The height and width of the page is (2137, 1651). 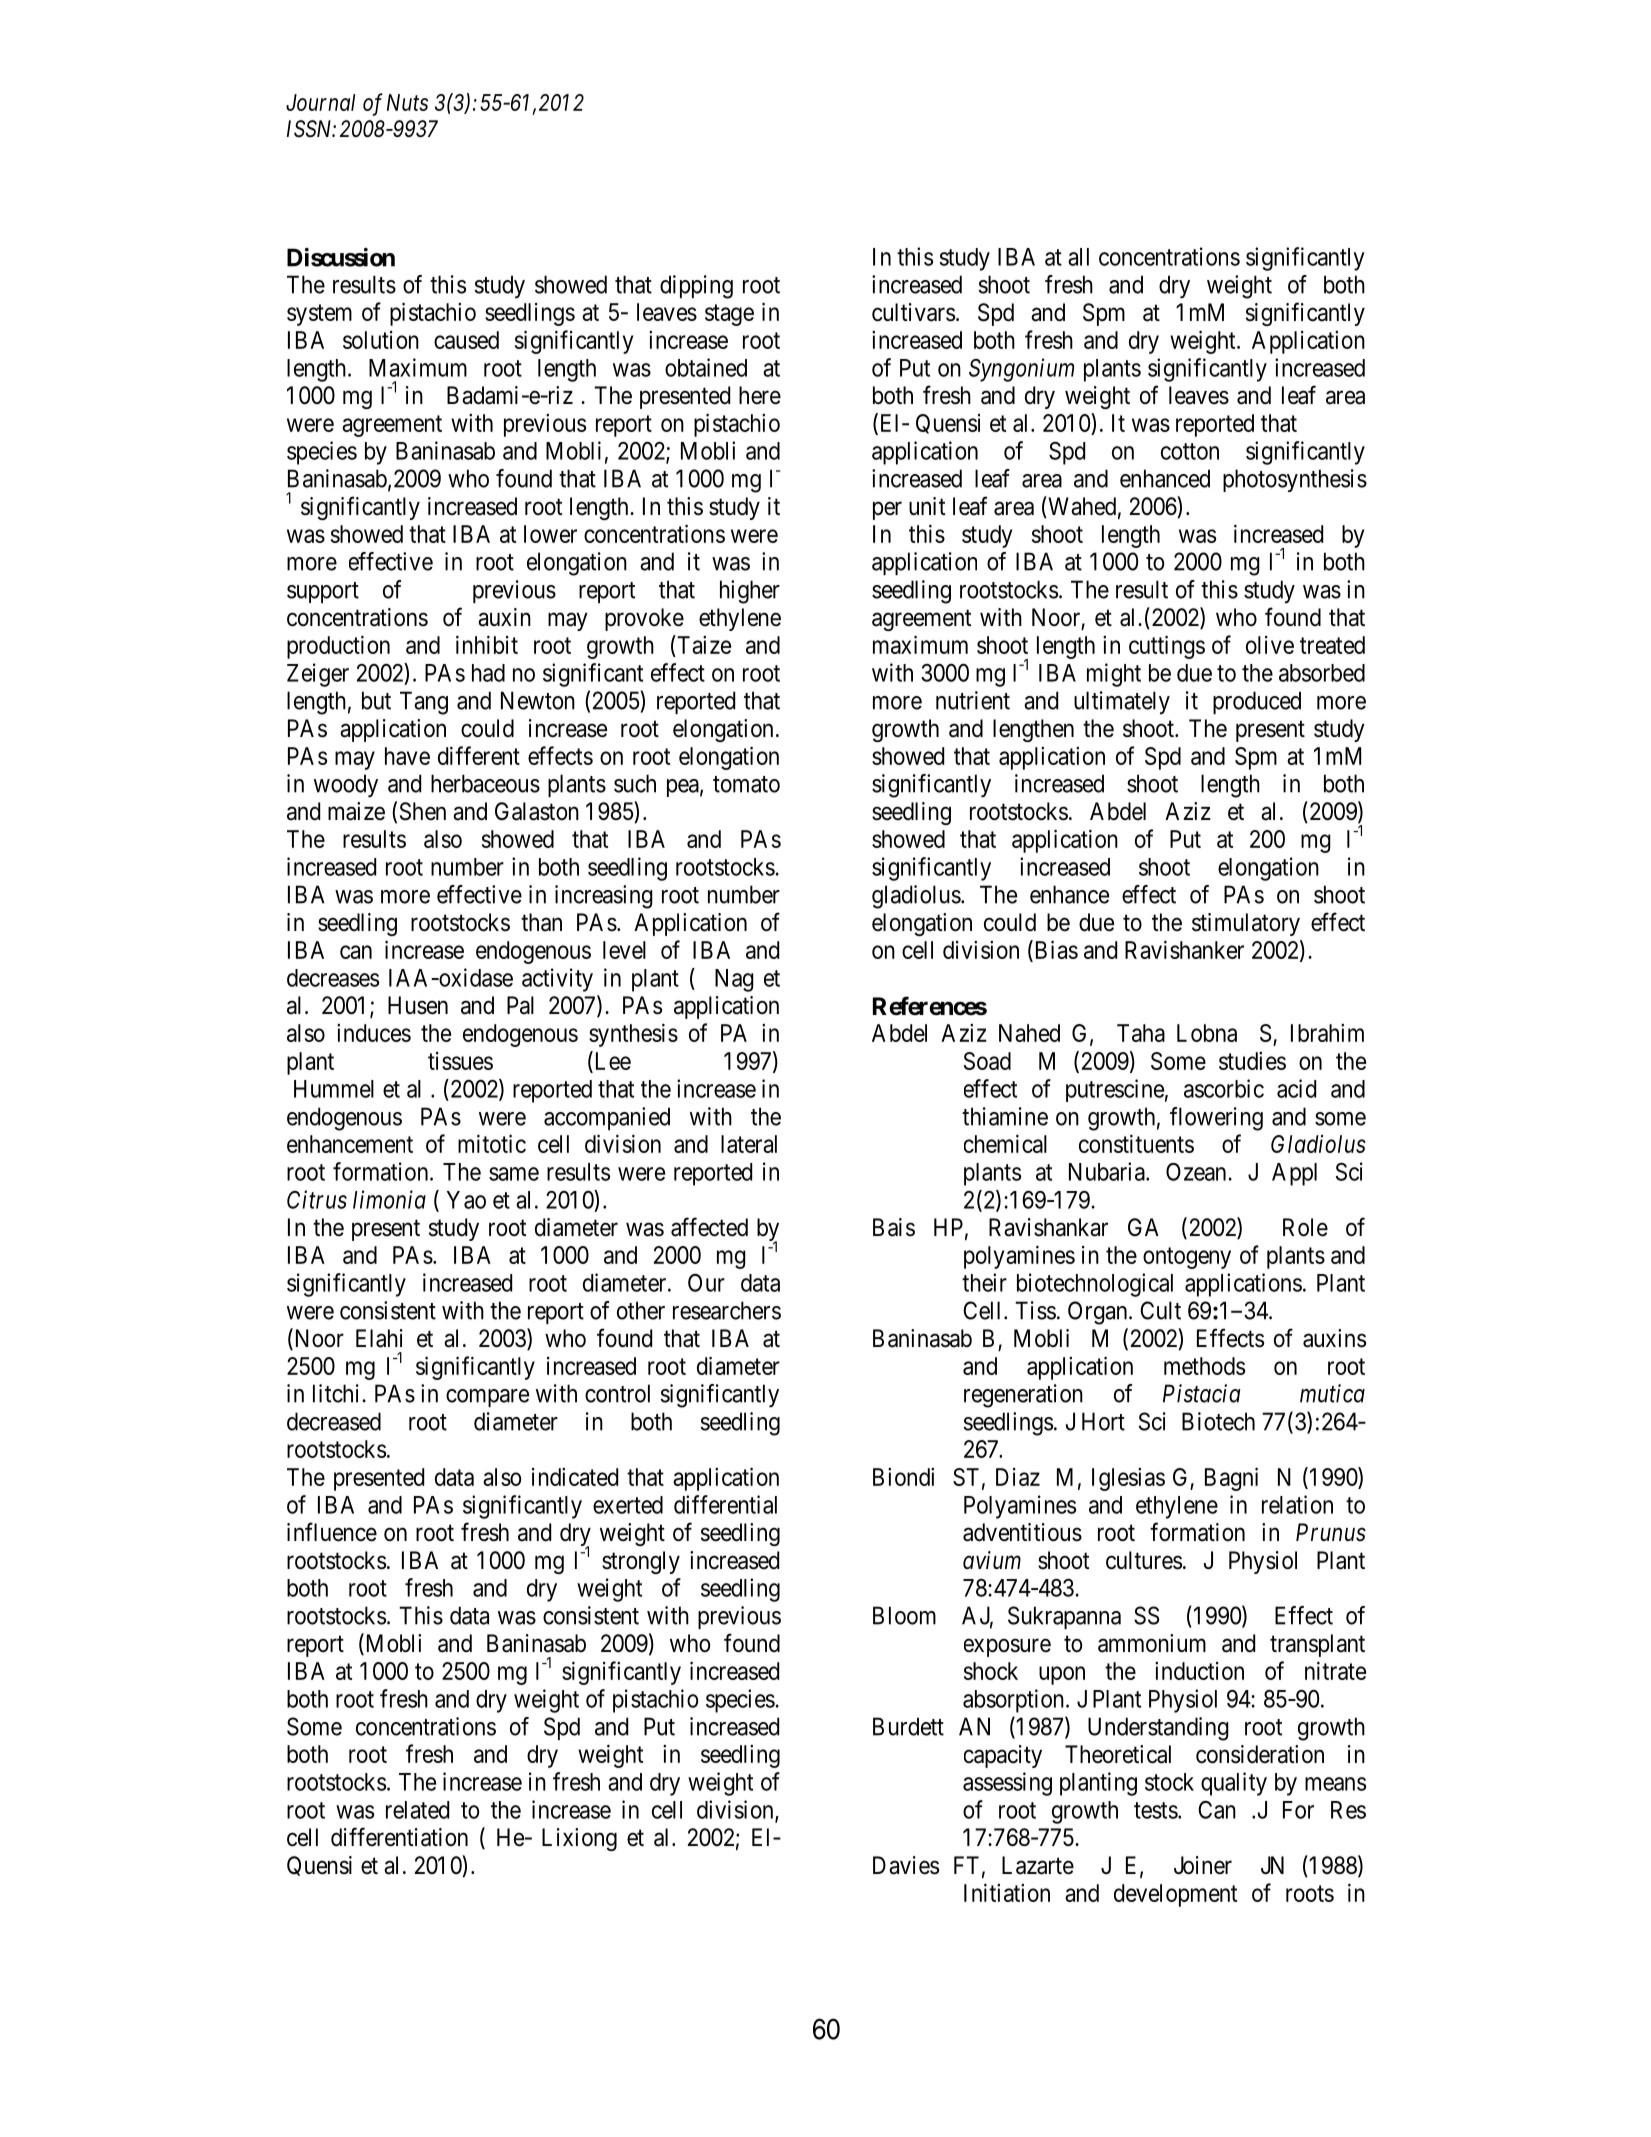 I want to click on Nag, so click(x=734, y=980).
